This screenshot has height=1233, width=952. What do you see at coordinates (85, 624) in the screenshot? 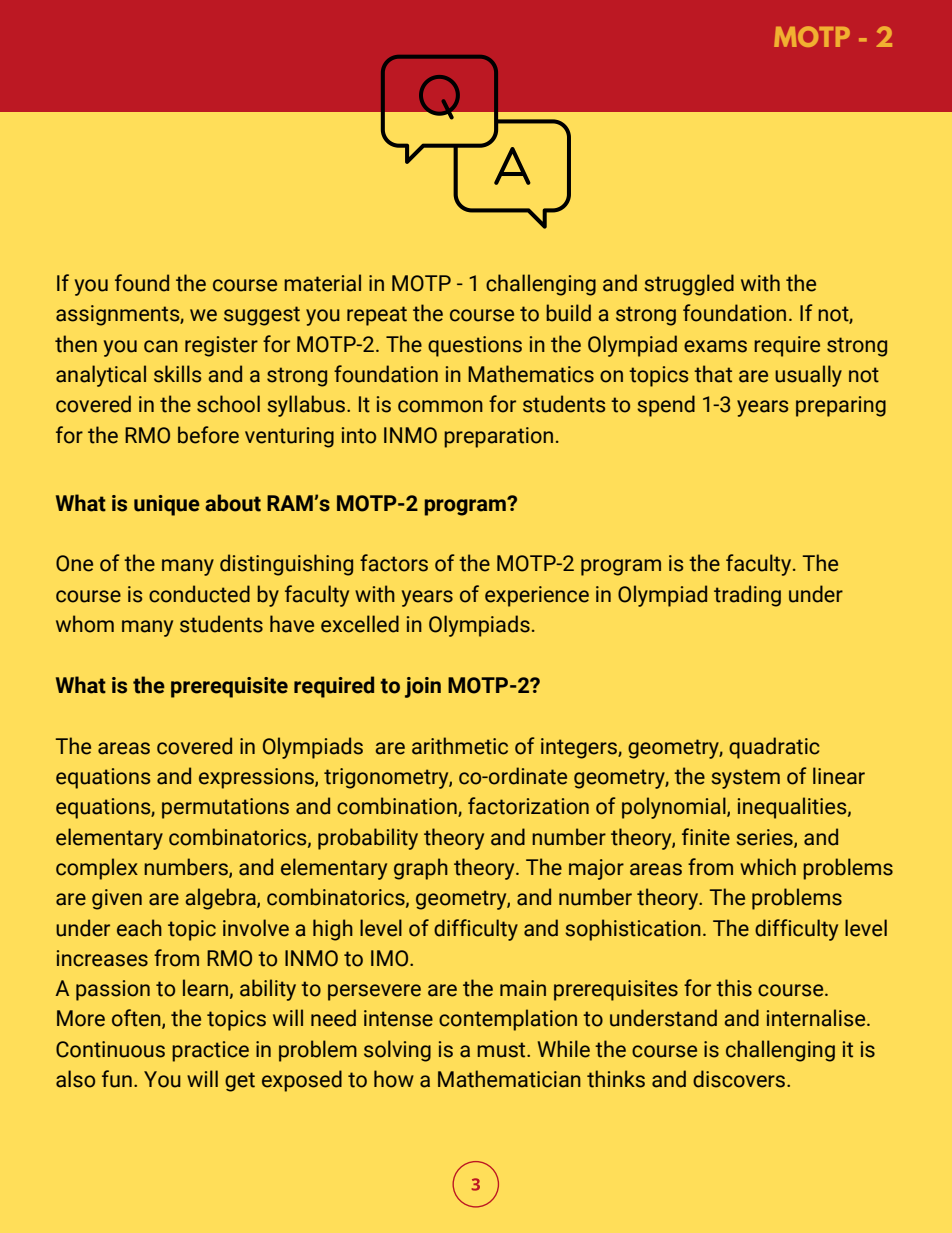
I see `whom` at bounding box center [85, 624].
